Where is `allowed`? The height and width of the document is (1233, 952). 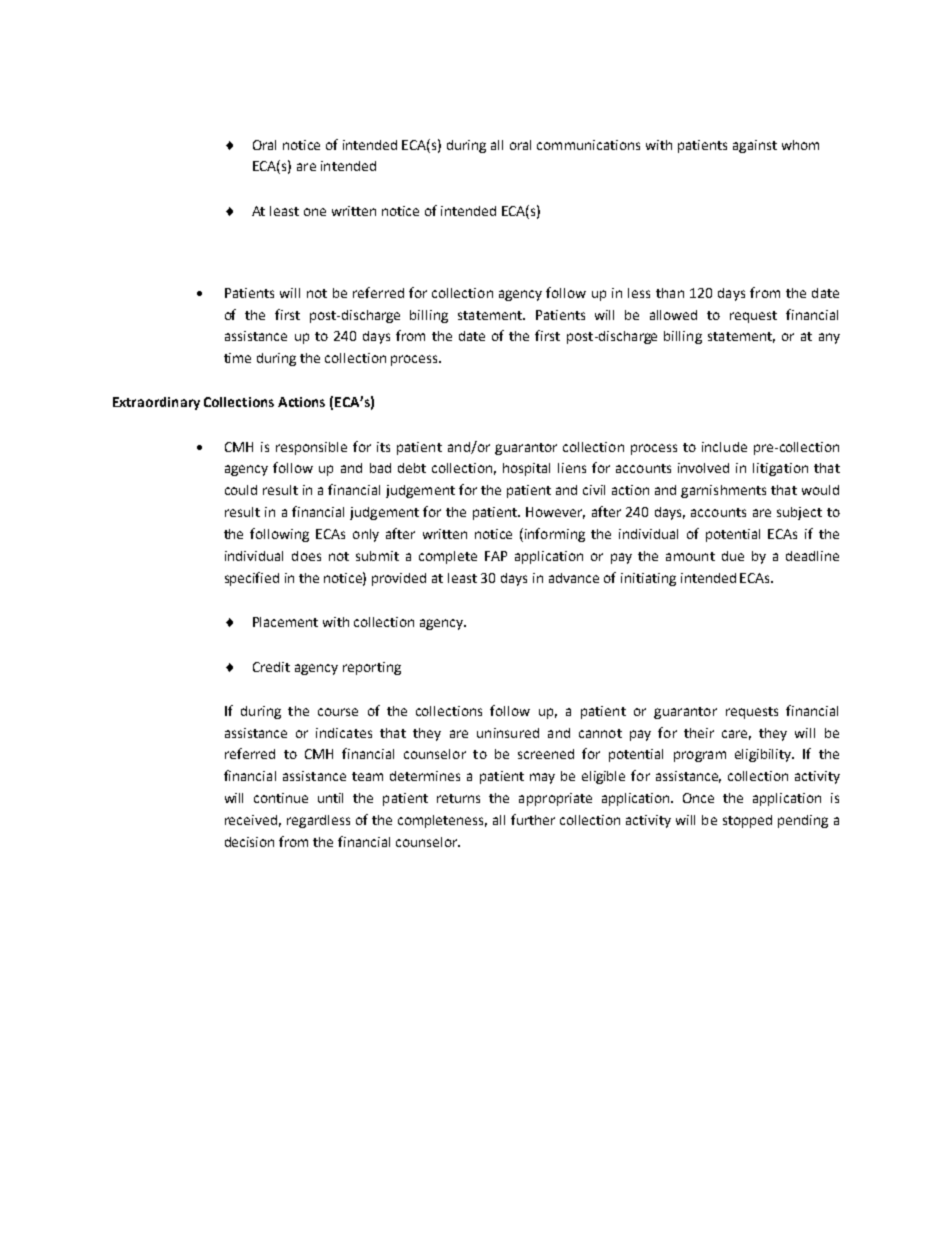 allowed is located at coordinates (673, 315).
